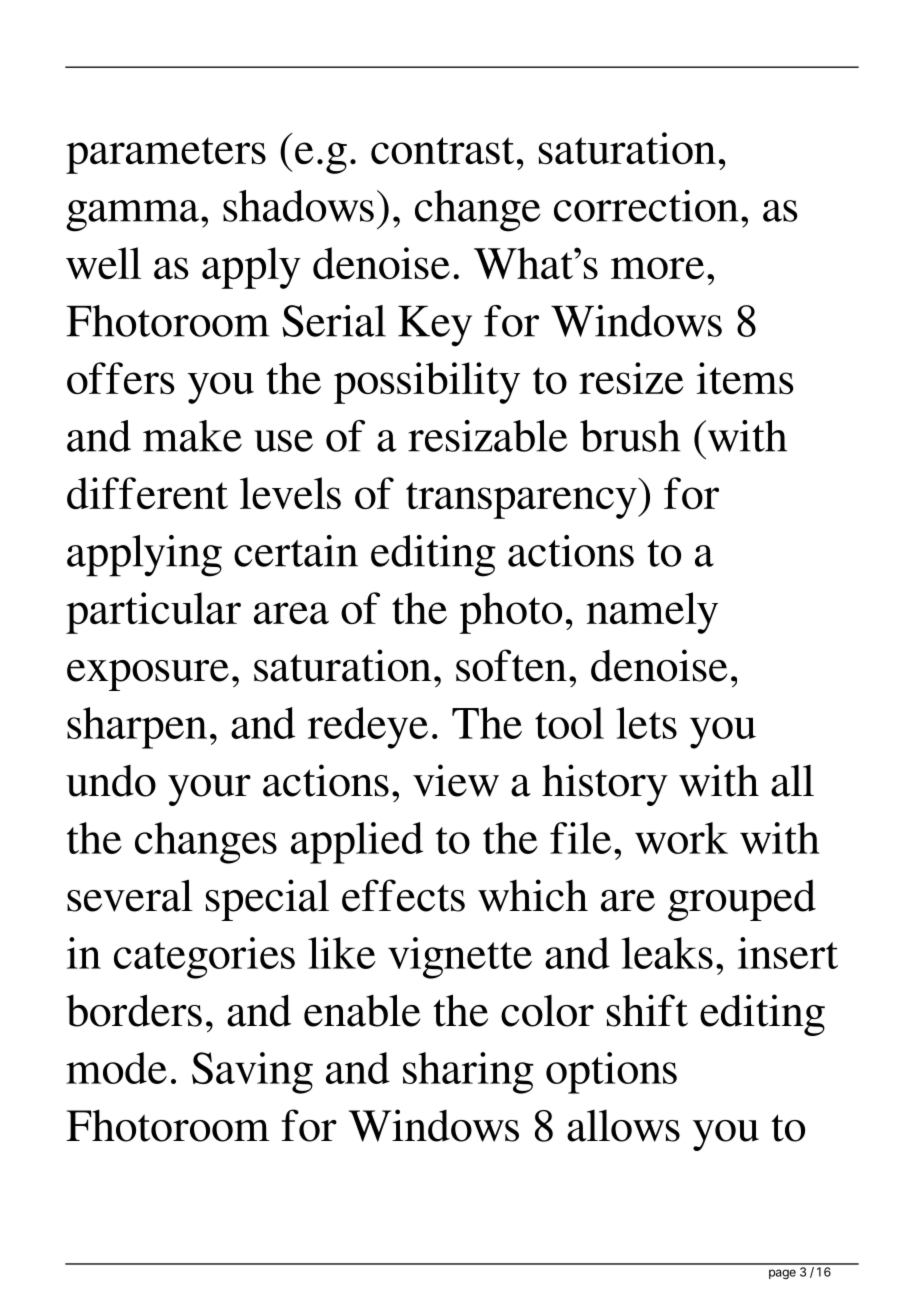 This page has height=1308, width=924. Describe the element at coordinates (130, 895) in the page. I see `several` at that location.
